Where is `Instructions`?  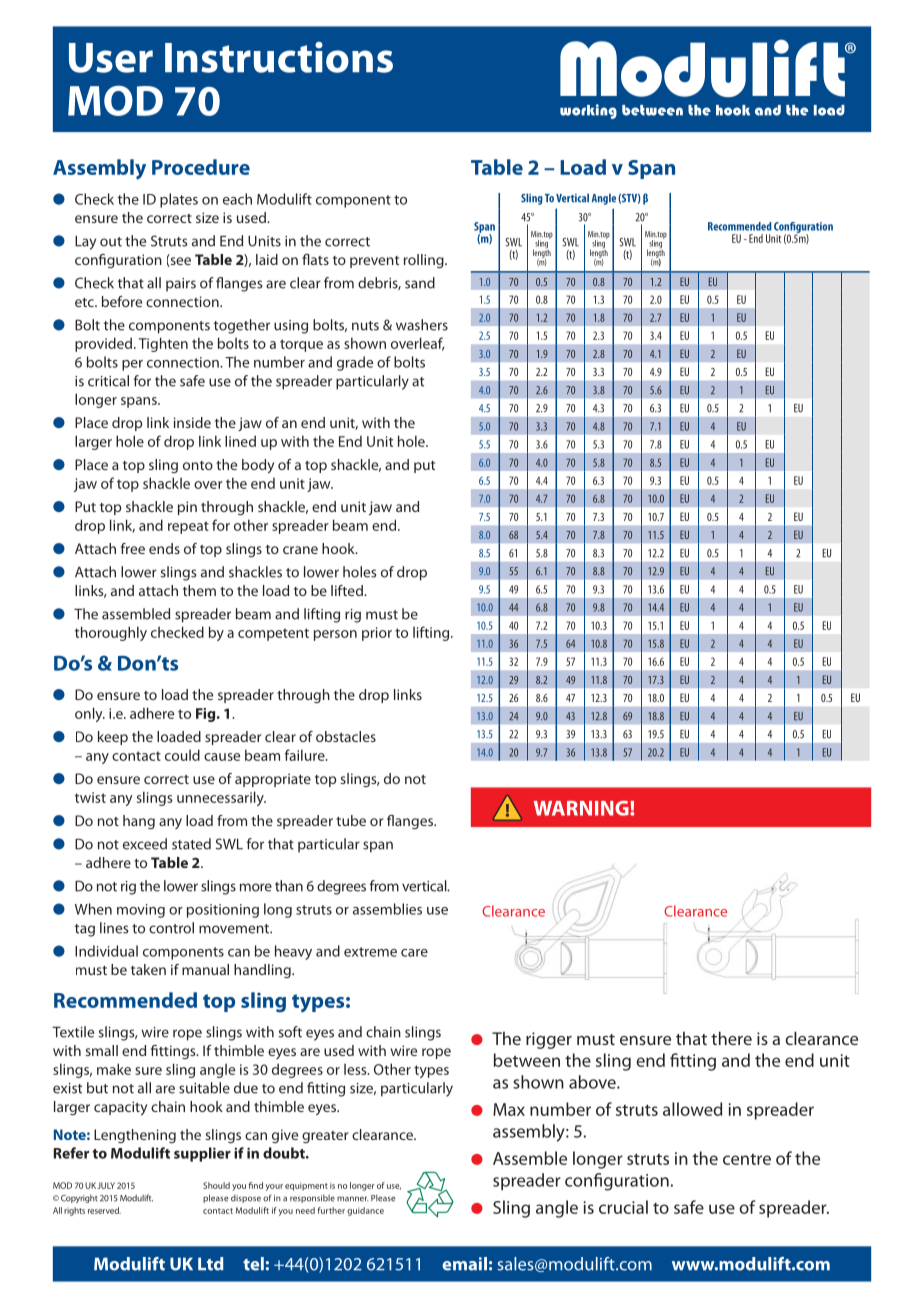 Instructions is located at coordinates (279, 57).
